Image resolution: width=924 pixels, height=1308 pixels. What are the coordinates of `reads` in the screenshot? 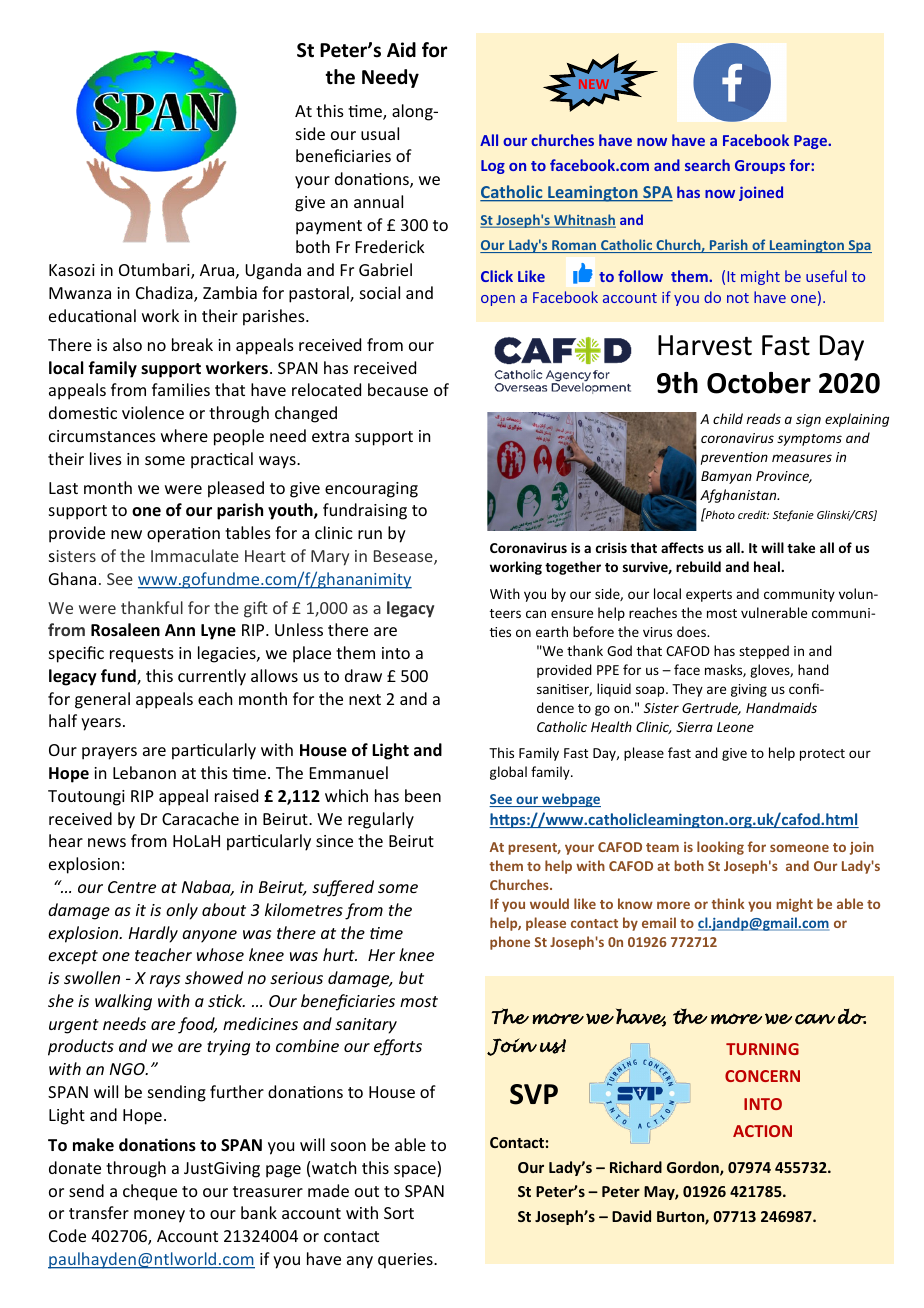 It's located at (763, 418).
